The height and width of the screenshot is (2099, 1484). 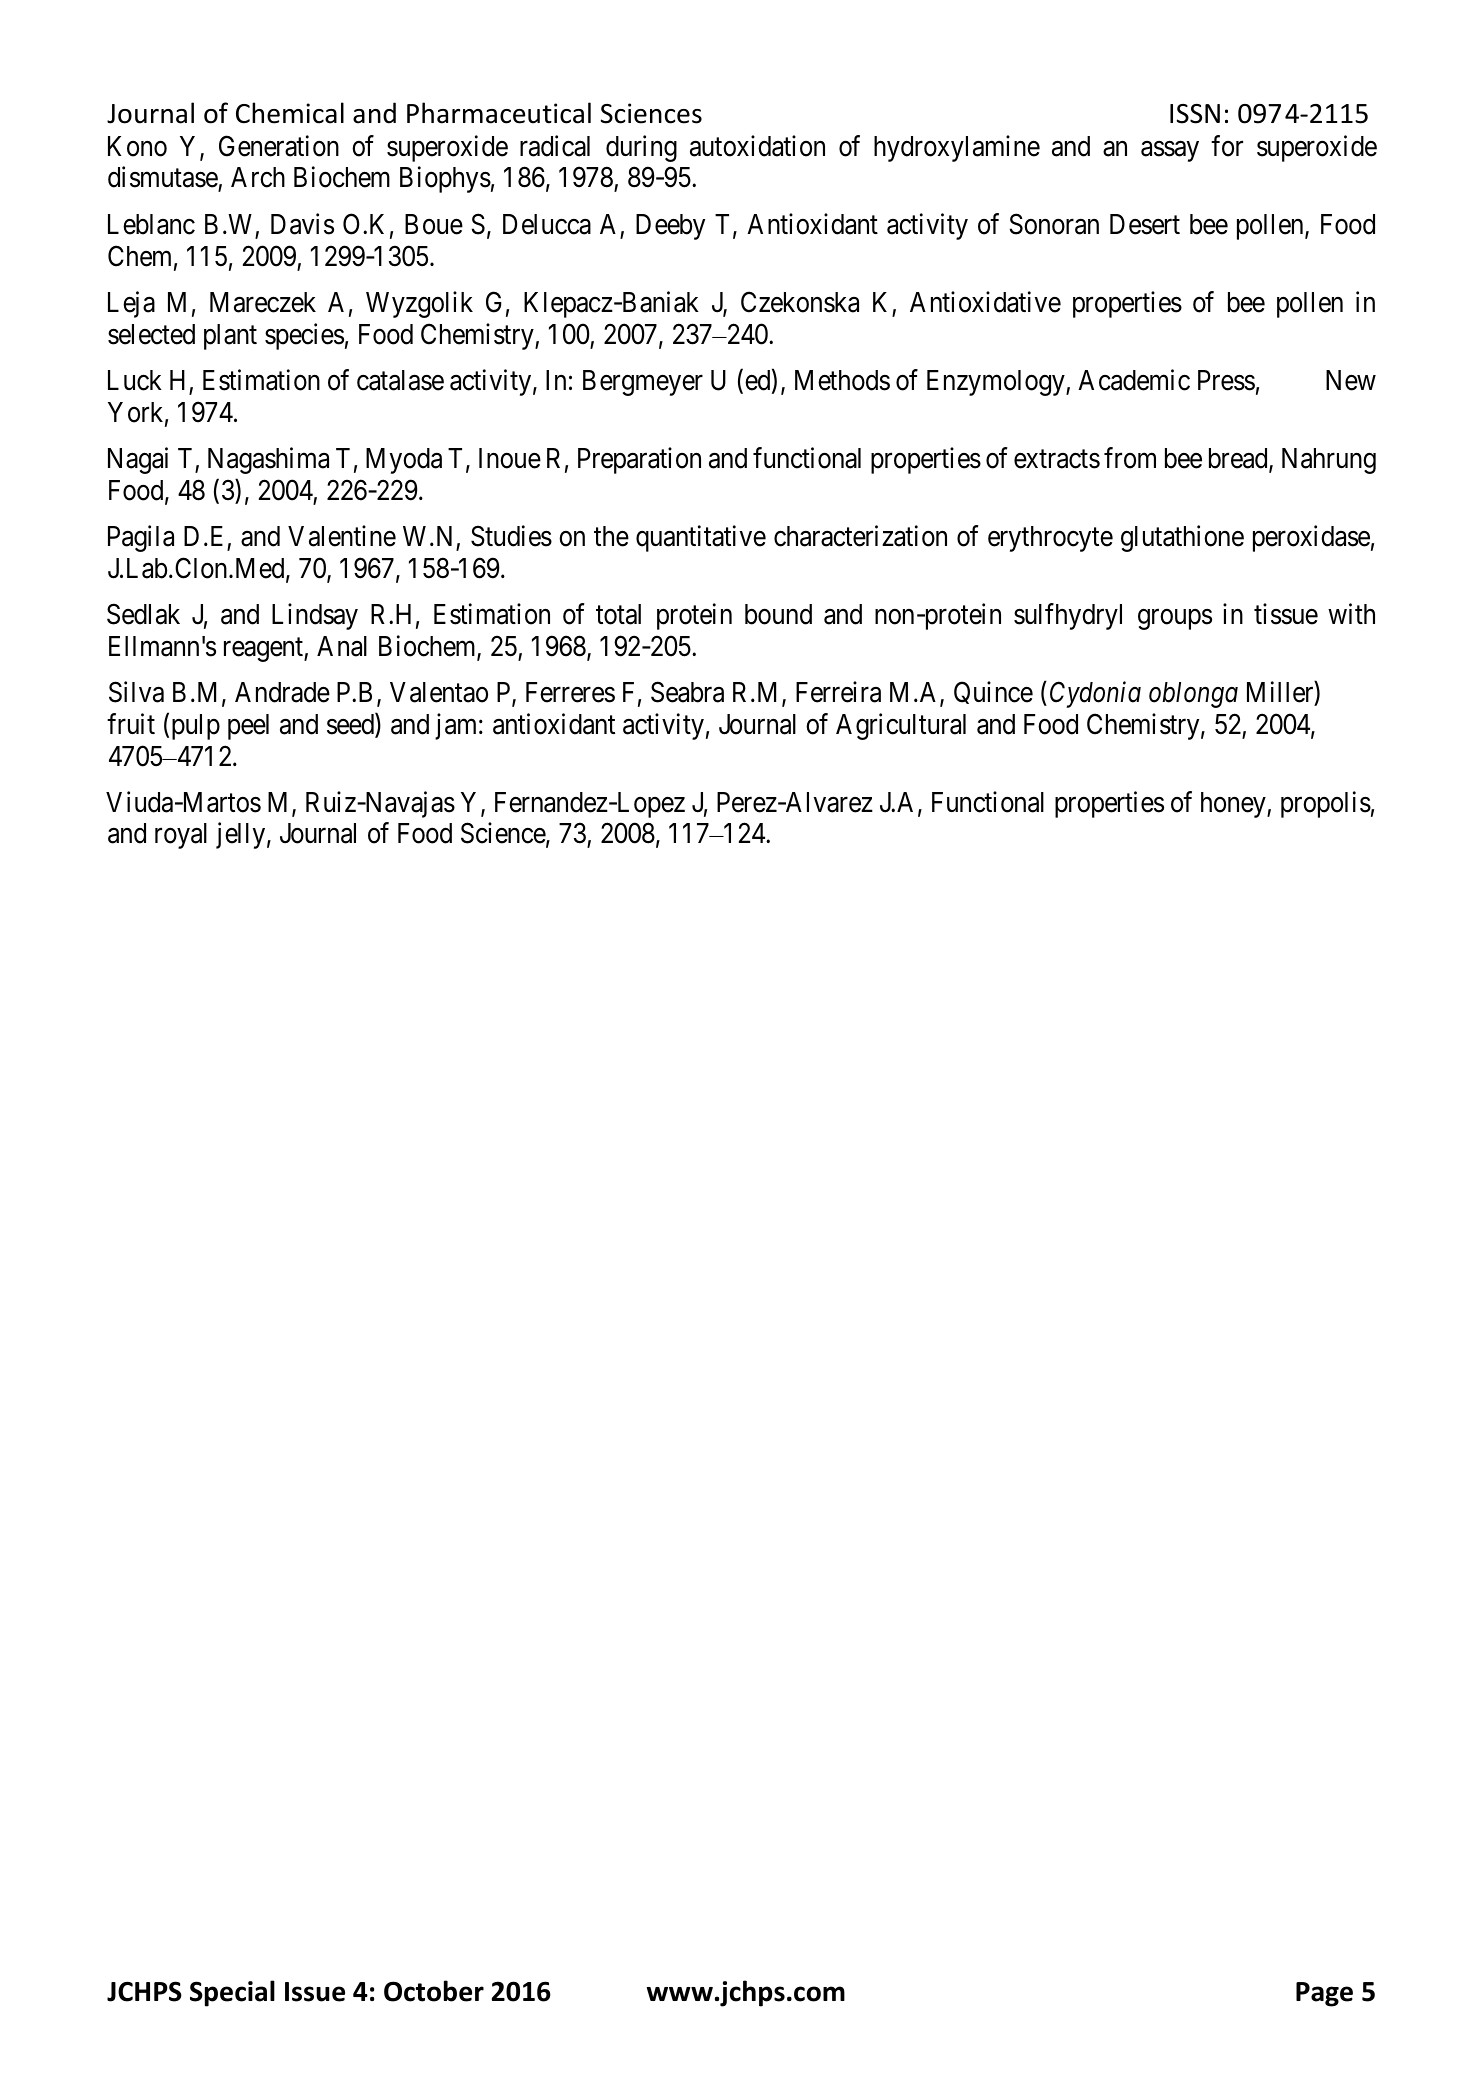 I want to click on peel, so click(x=248, y=727).
